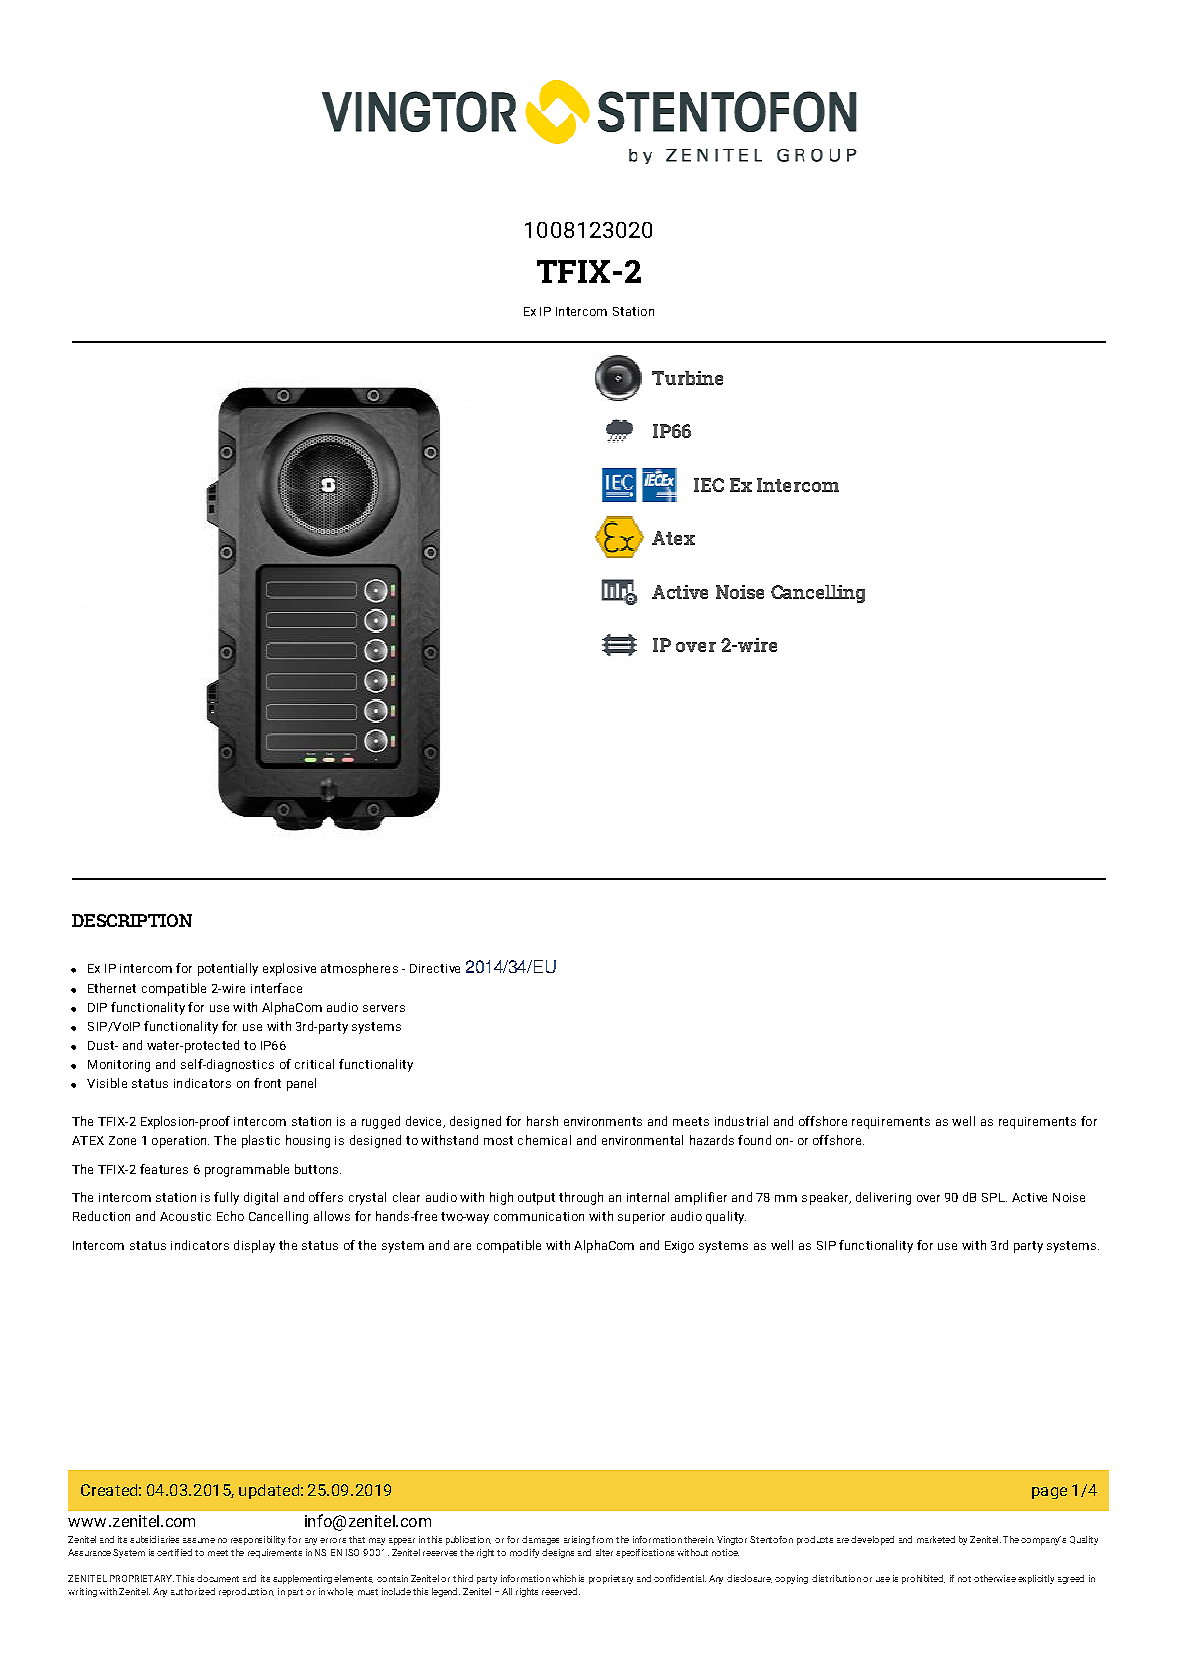  I want to click on atmospheres, so click(359, 969).
